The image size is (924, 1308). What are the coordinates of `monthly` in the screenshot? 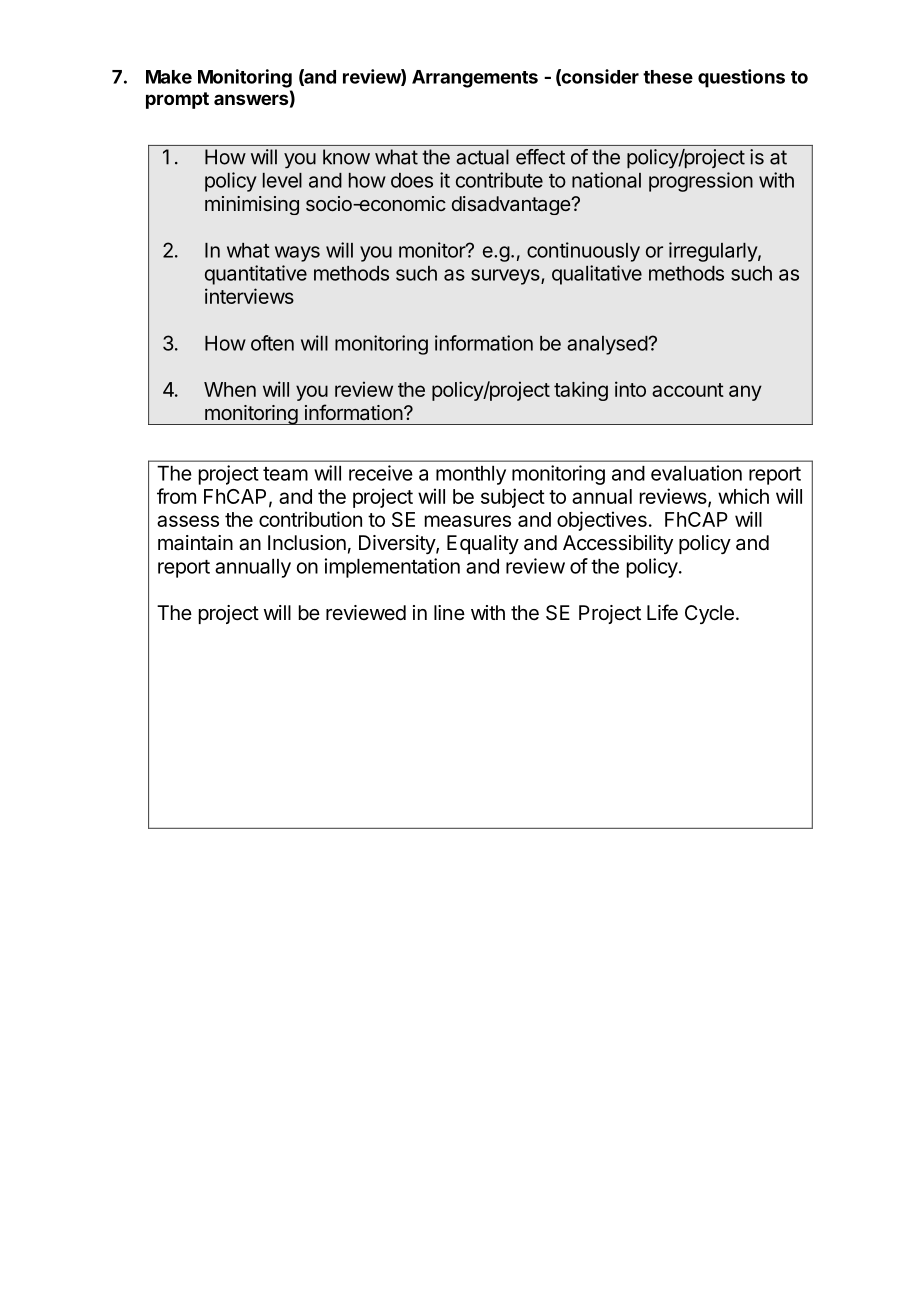 It's located at (471, 475).
